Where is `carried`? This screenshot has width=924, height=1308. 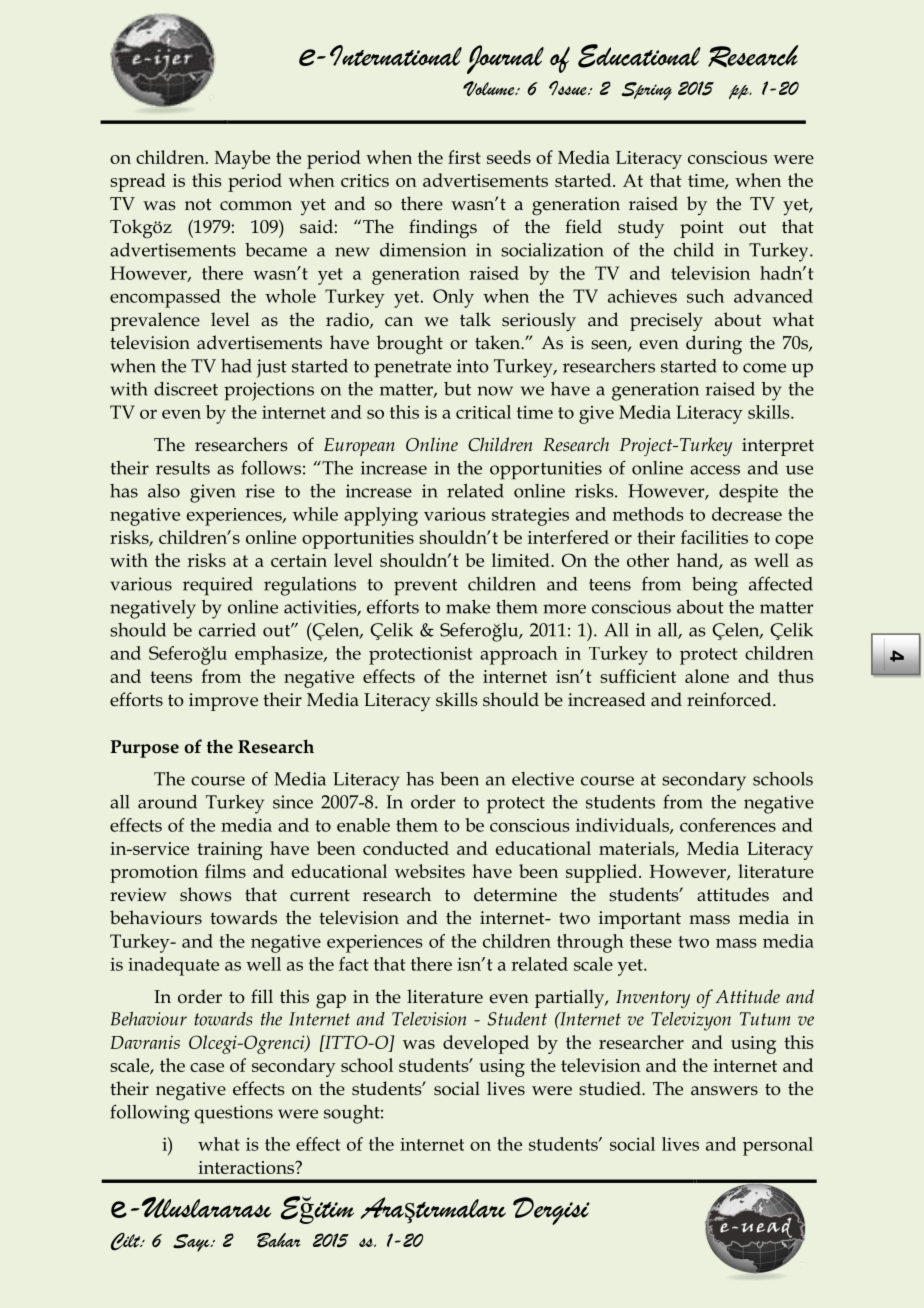 carried is located at coordinates (227, 630).
